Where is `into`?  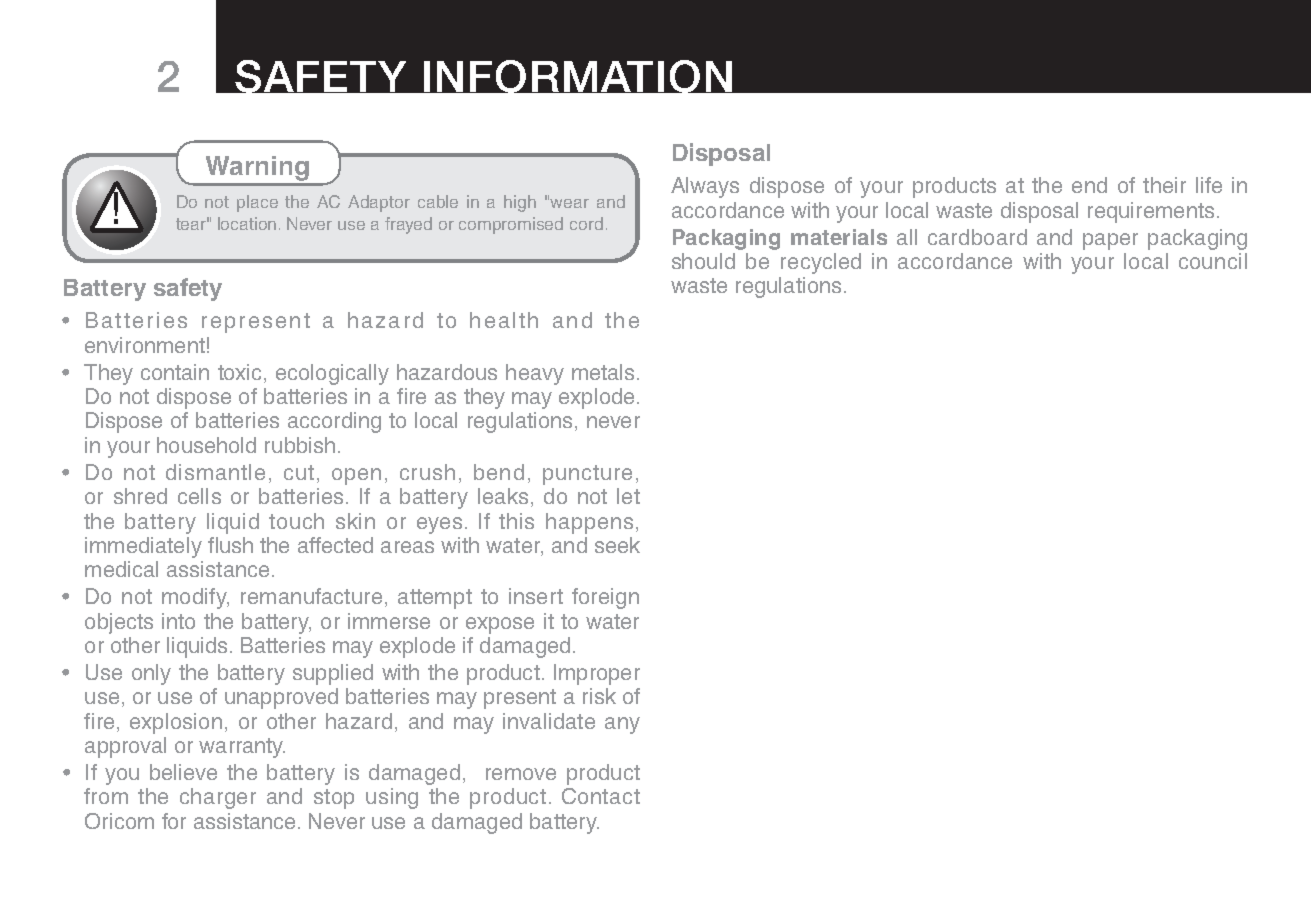 into is located at coordinates (178, 621).
